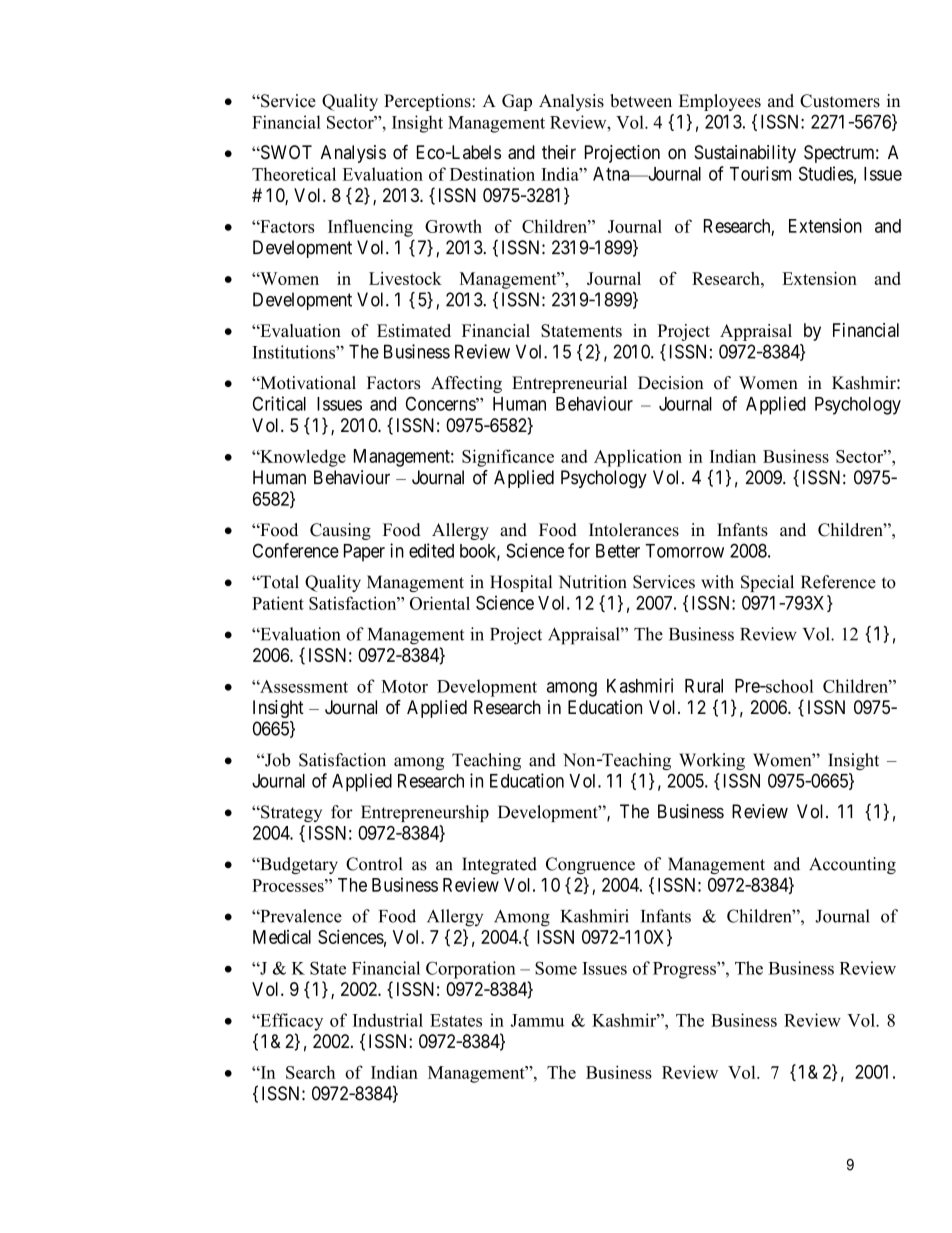 The width and height of the screenshot is (952, 1233). I want to click on Nutrition, so click(593, 582).
